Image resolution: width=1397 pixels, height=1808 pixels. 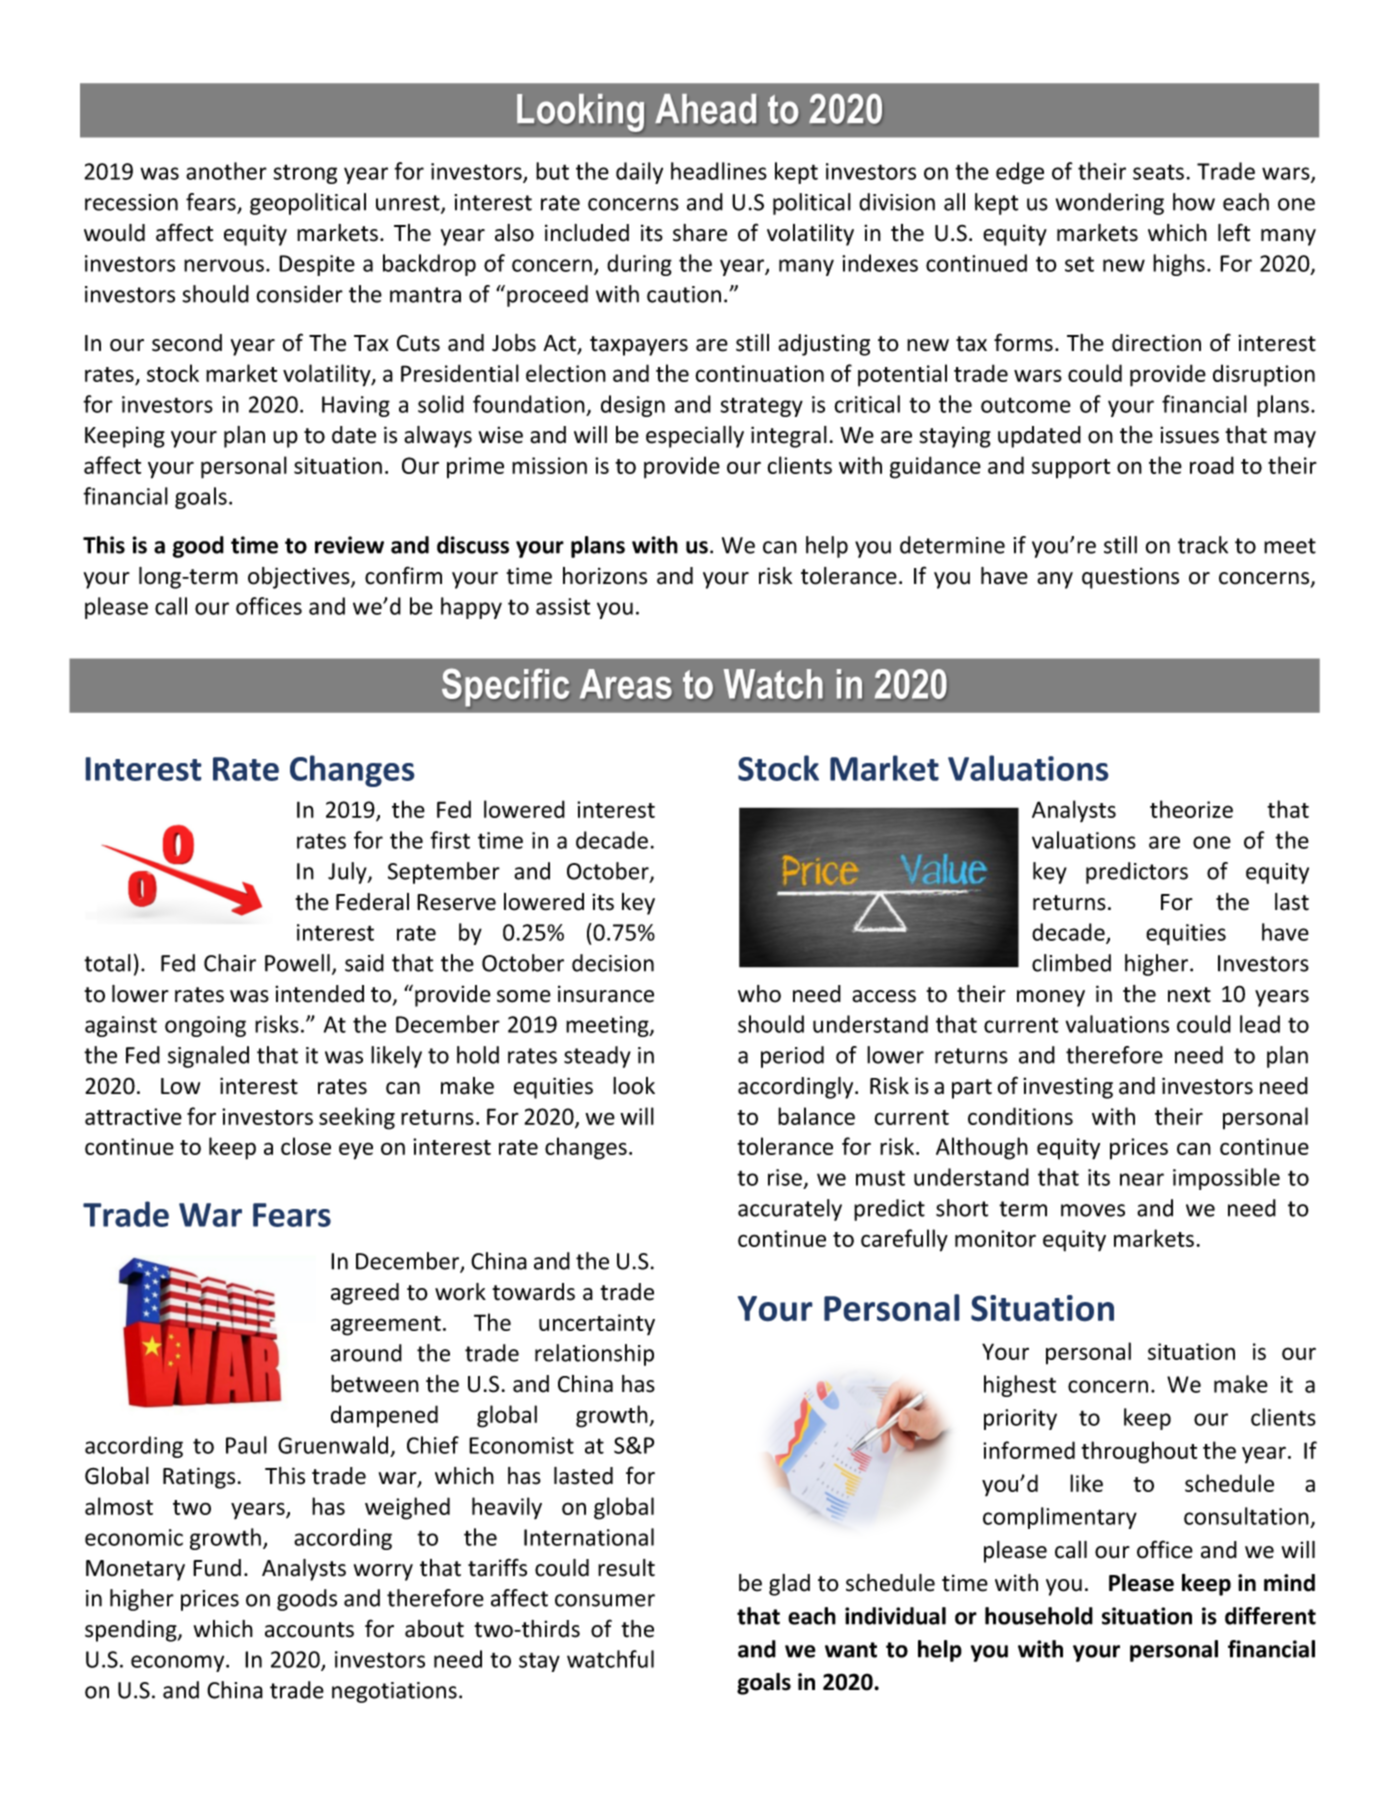 What do you see at coordinates (605, 1600) in the image?
I see `consumer` at bounding box center [605, 1600].
